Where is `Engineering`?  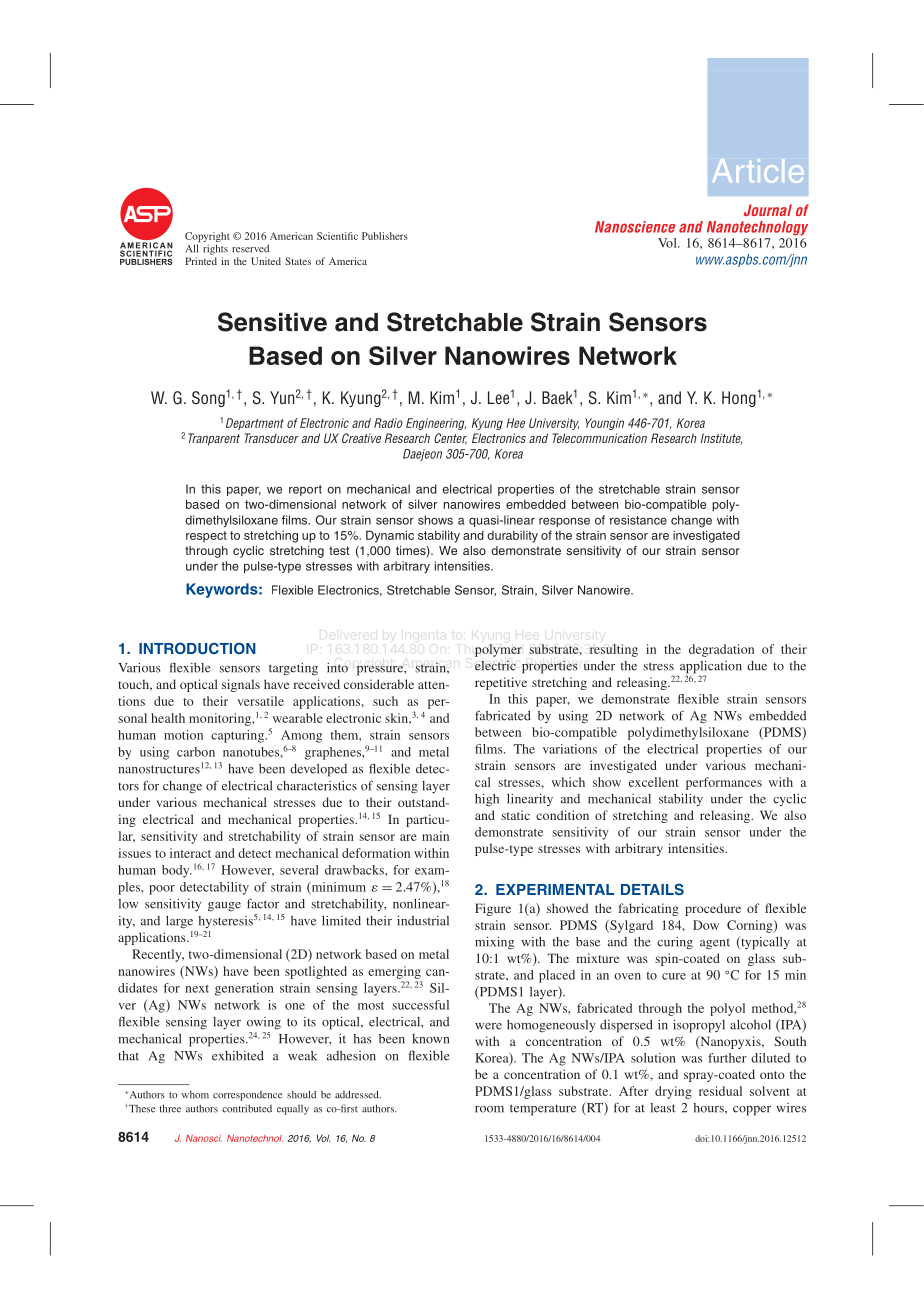 Engineering is located at coordinates (436, 424).
